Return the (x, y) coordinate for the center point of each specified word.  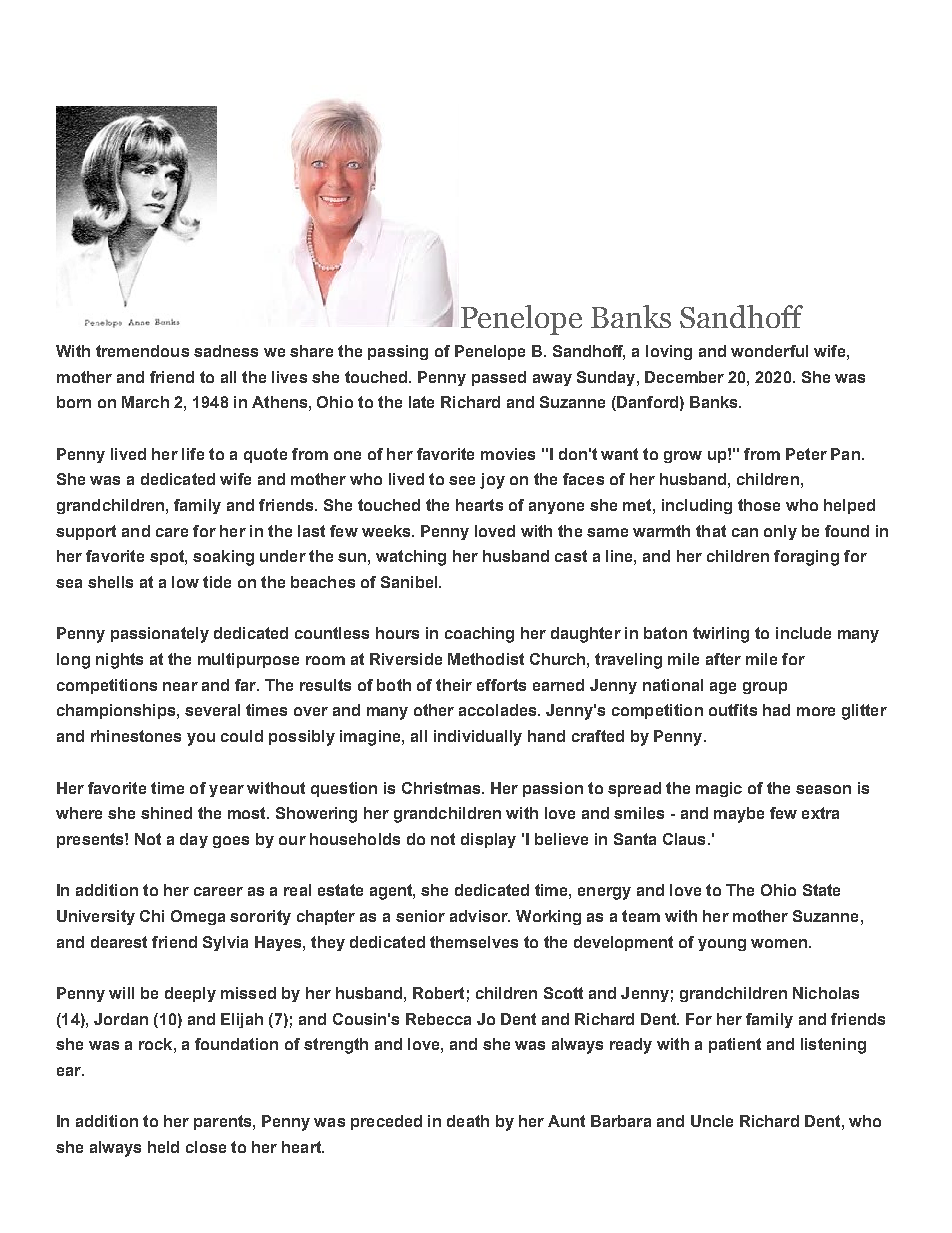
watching (411, 558)
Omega (198, 917)
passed (499, 378)
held (163, 1147)
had (776, 710)
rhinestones (136, 736)
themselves (474, 942)
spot (168, 557)
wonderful (769, 351)
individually (478, 738)
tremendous (142, 351)
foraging (806, 558)
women (779, 943)
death (468, 1121)
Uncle (712, 1121)
